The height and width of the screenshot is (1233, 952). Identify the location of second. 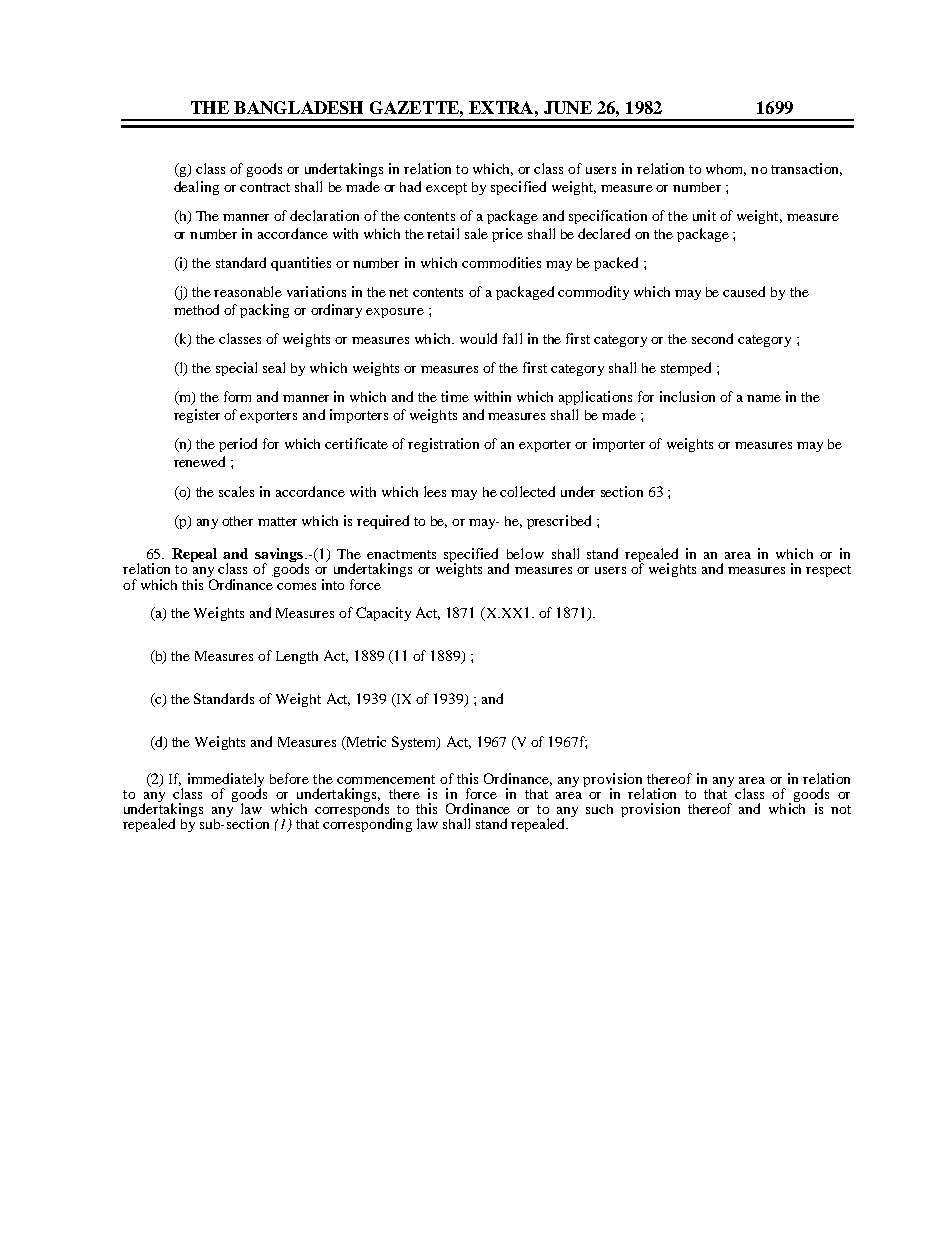
(712, 338).
